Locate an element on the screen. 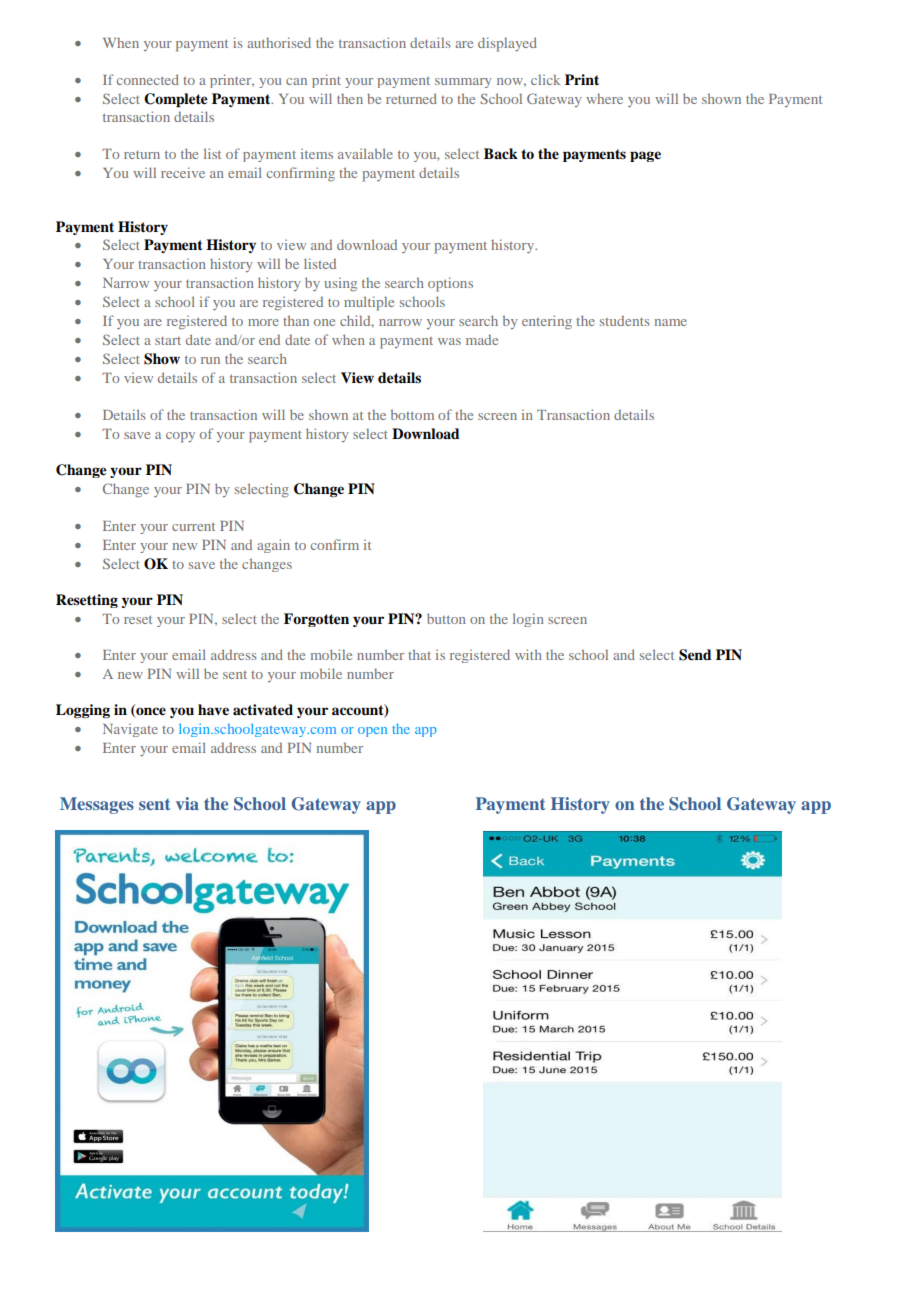 Image resolution: width=924 pixels, height=1308 pixels. open is located at coordinates (372, 732).
